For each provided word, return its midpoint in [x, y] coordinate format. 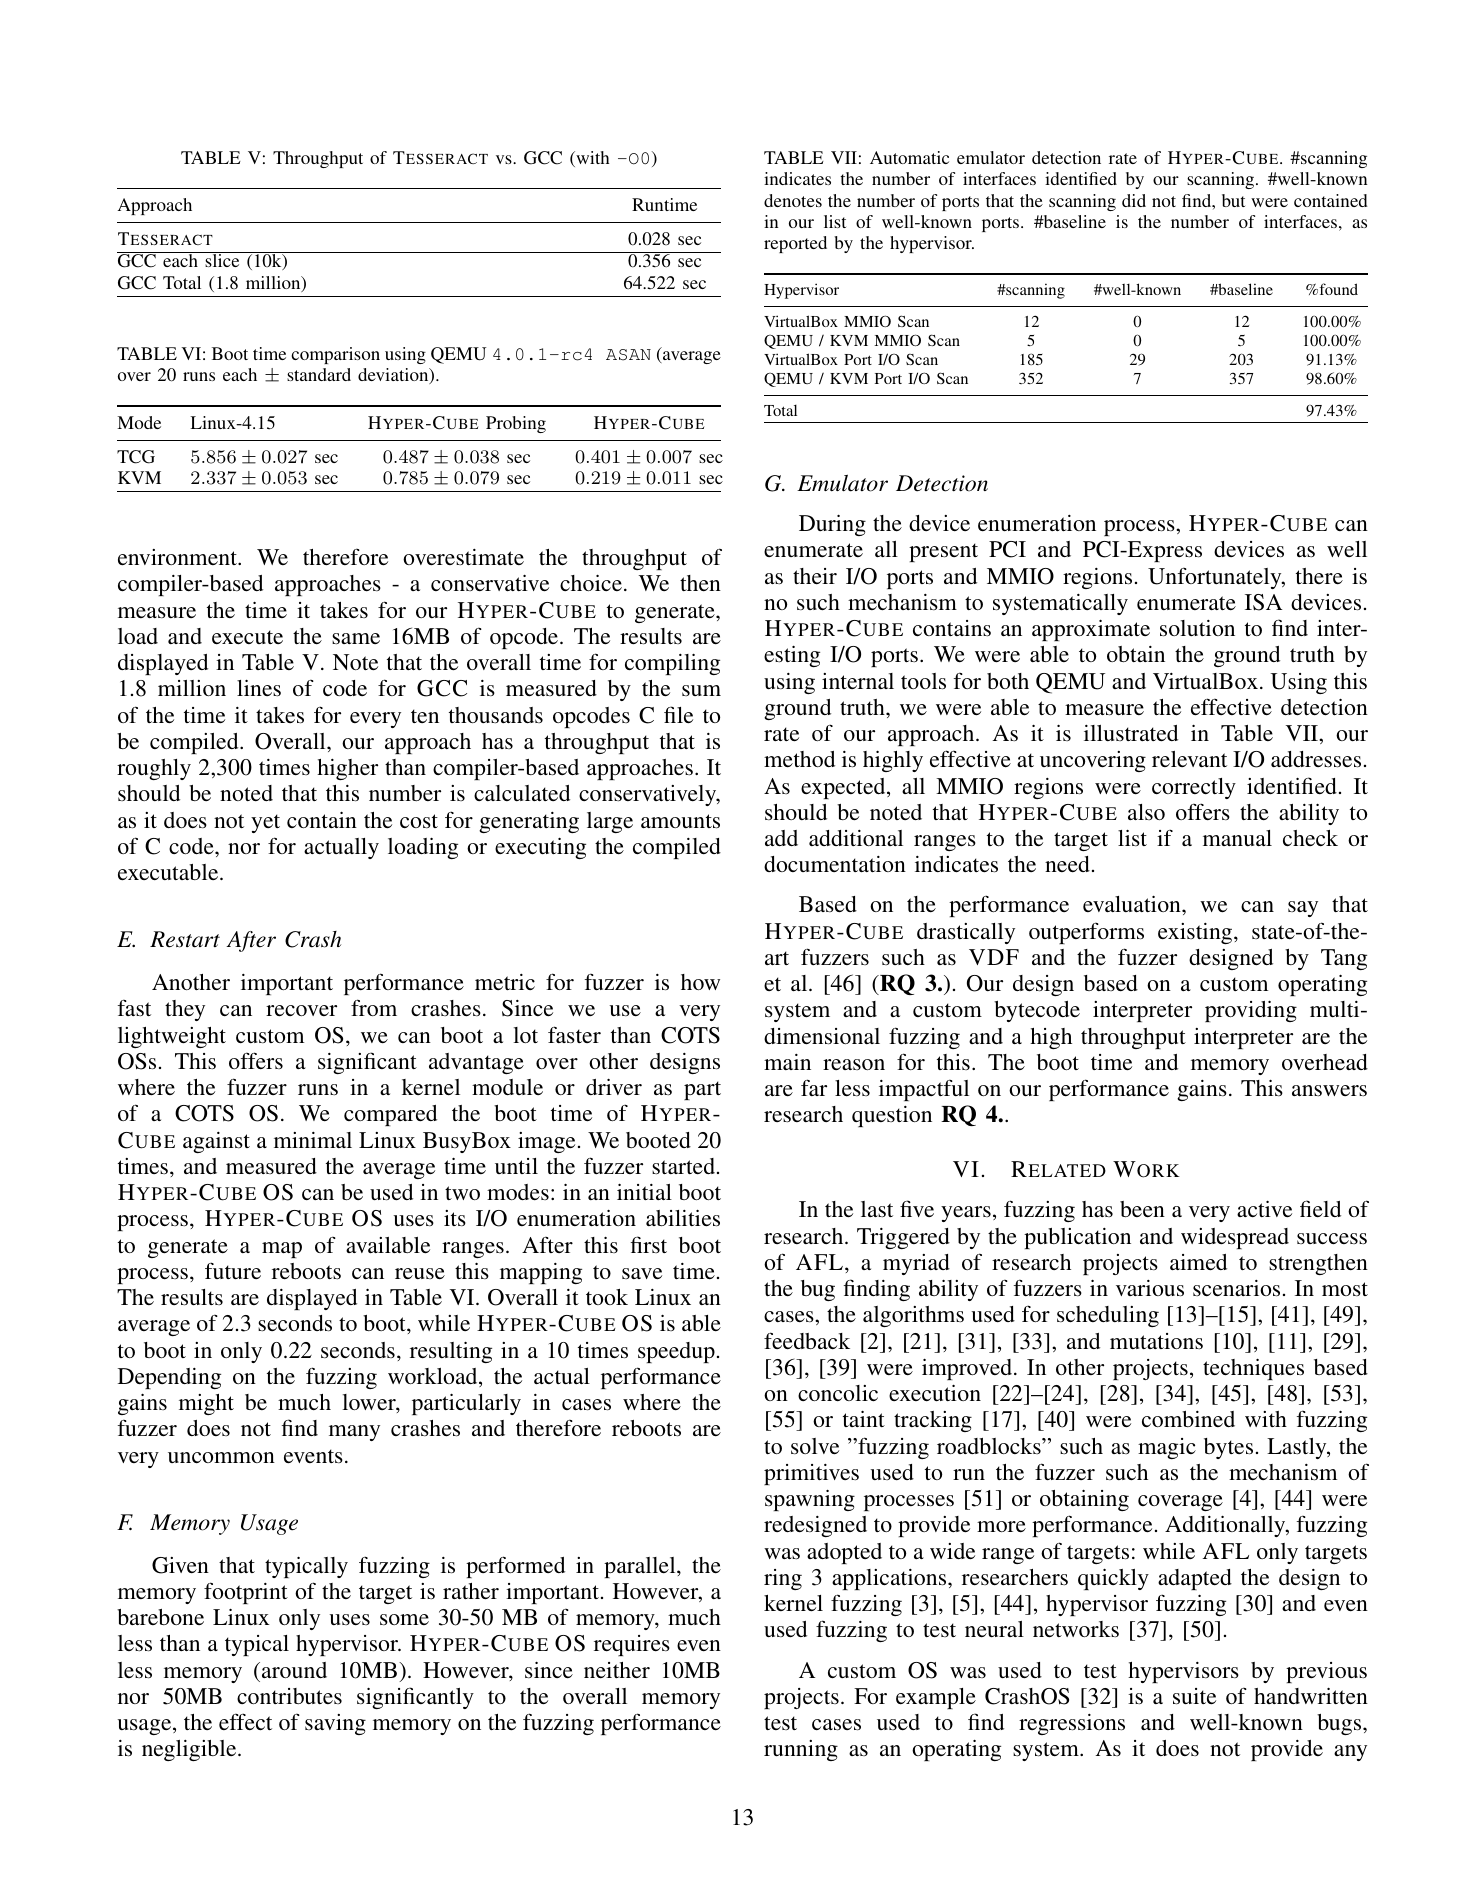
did [1134, 200]
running [801, 1750]
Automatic [909, 157]
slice [222, 259]
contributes [289, 1696]
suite [1194, 1696]
